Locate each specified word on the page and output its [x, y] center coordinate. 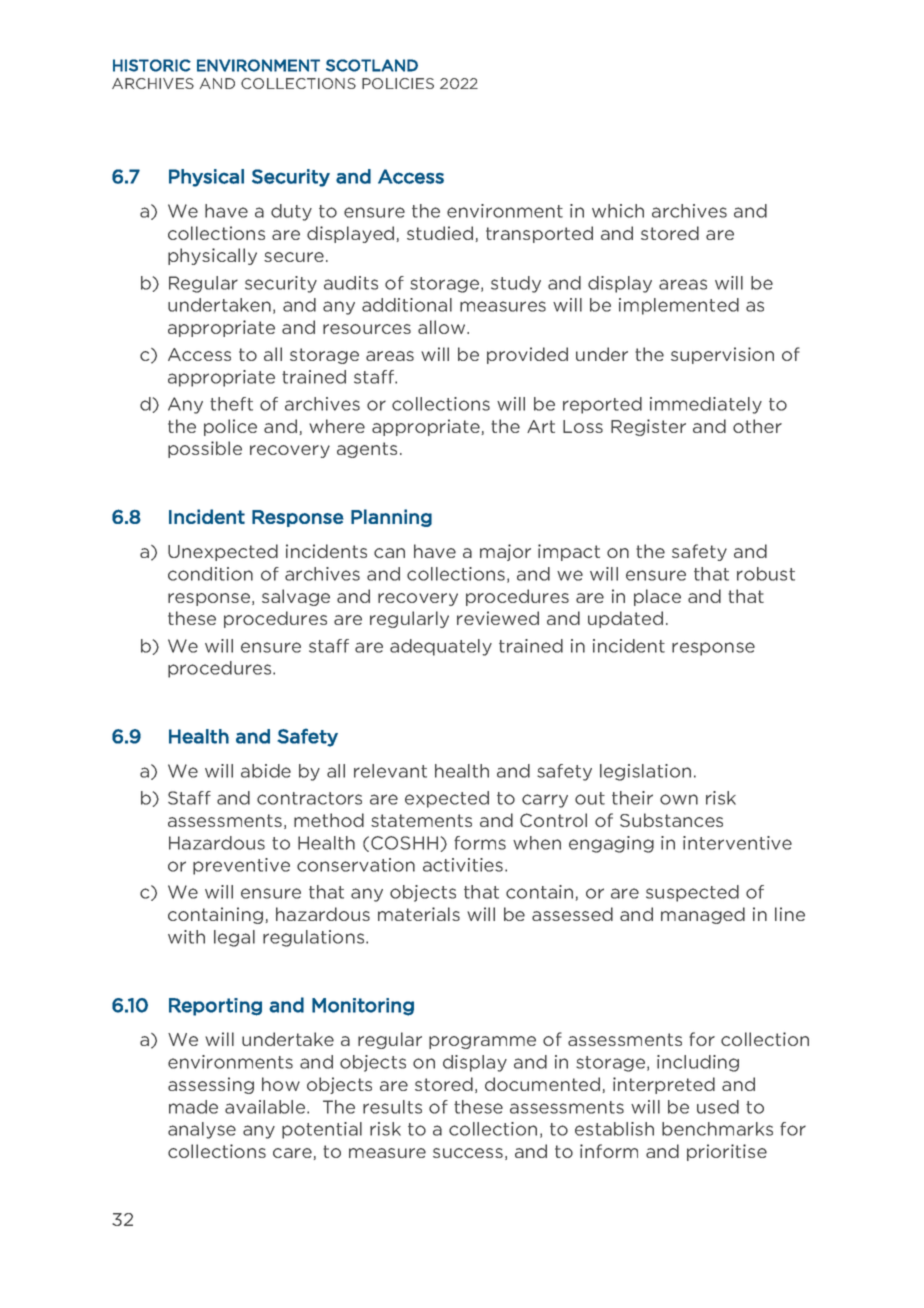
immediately [706, 405]
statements [421, 820]
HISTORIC [152, 65]
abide [266, 771]
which [618, 211]
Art [541, 426]
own [679, 799]
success [468, 1153]
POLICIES [398, 83]
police [230, 427]
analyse [202, 1130]
